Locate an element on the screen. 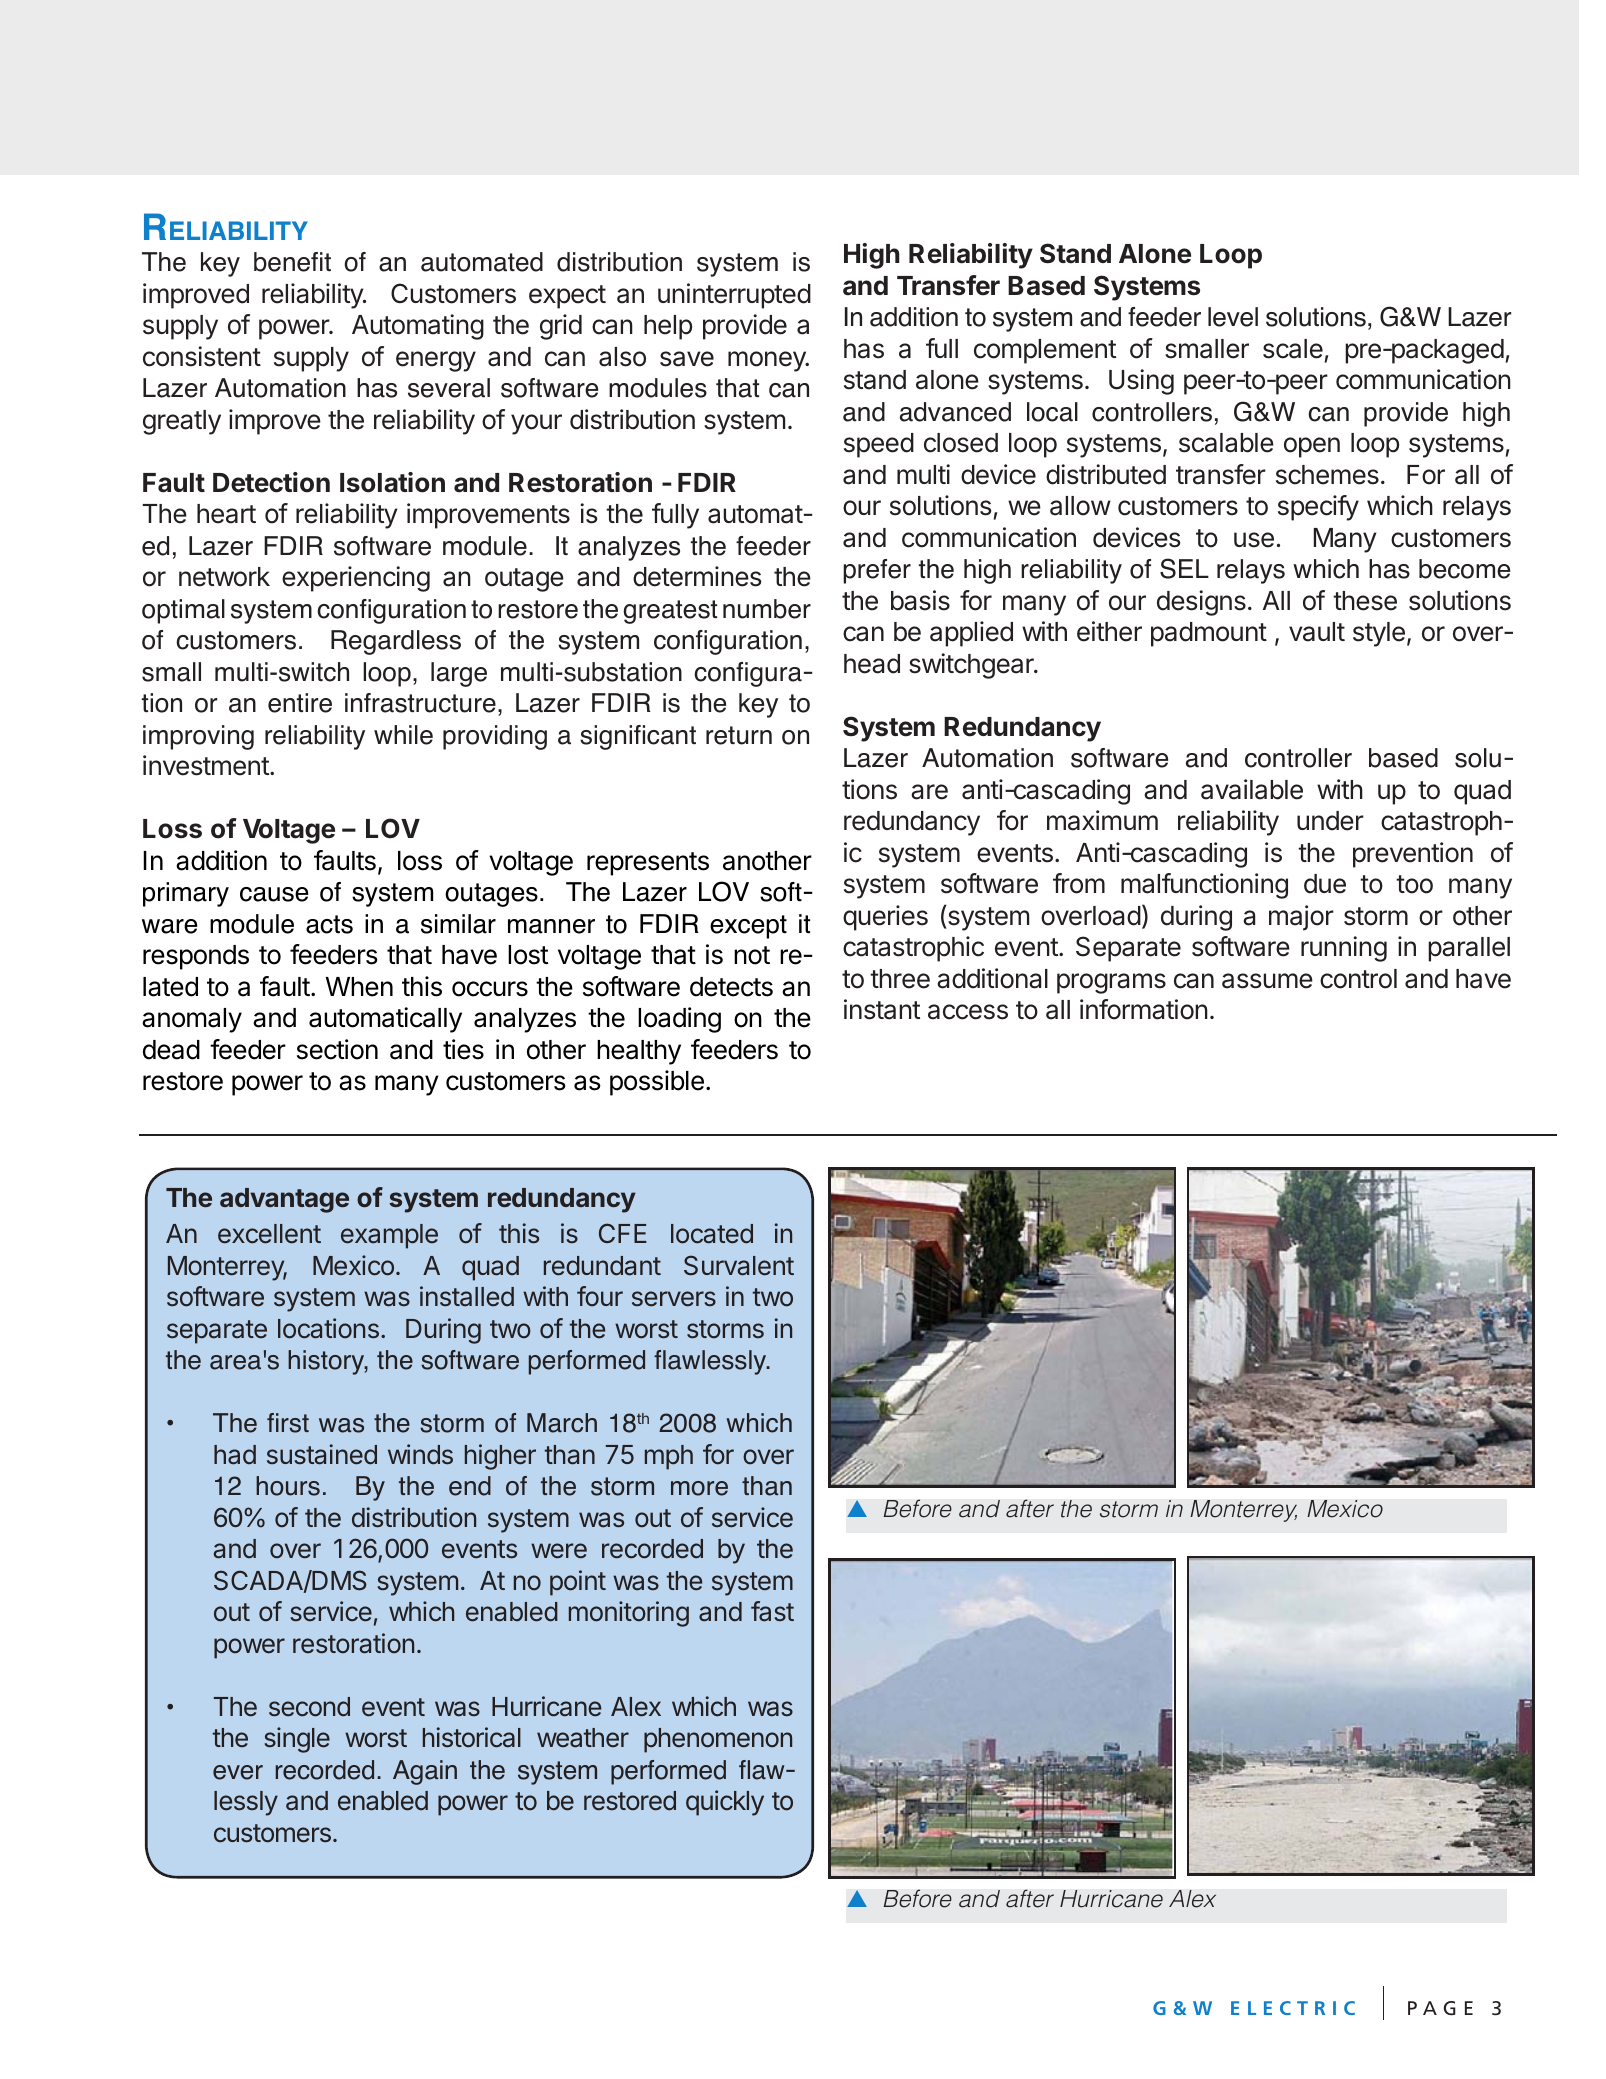  quickly is located at coordinates (725, 1803).
